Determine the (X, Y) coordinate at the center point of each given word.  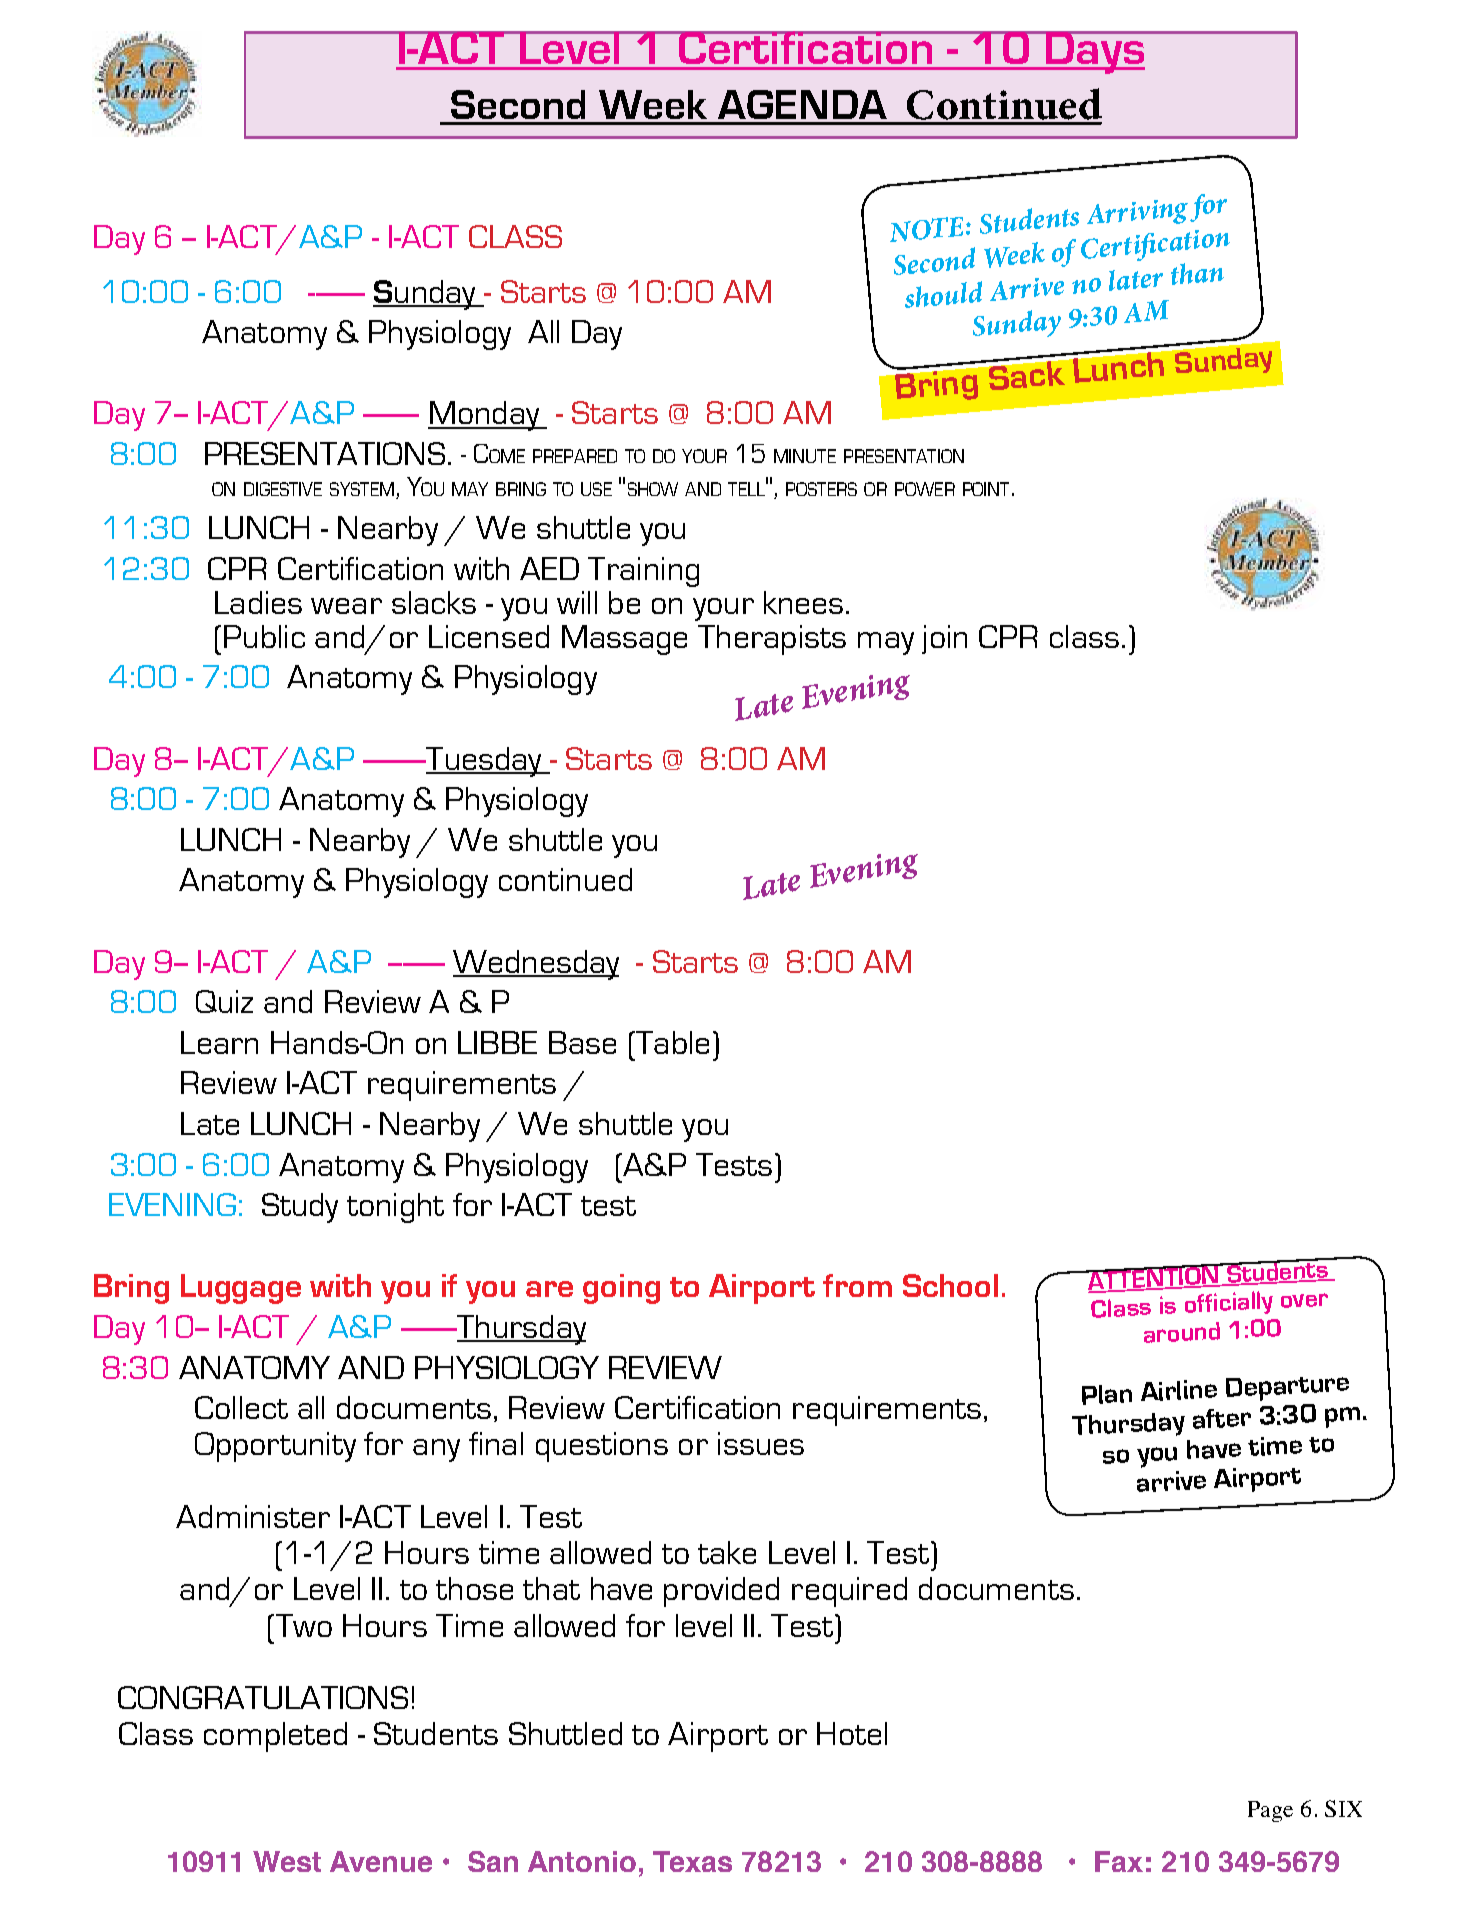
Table (671, 1042)
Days (1094, 52)
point (986, 489)
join (944, 639)
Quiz (224, 1001)
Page (1270, 1811)
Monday (485, 416)
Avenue (381, 1861)
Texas (692, 1861)
